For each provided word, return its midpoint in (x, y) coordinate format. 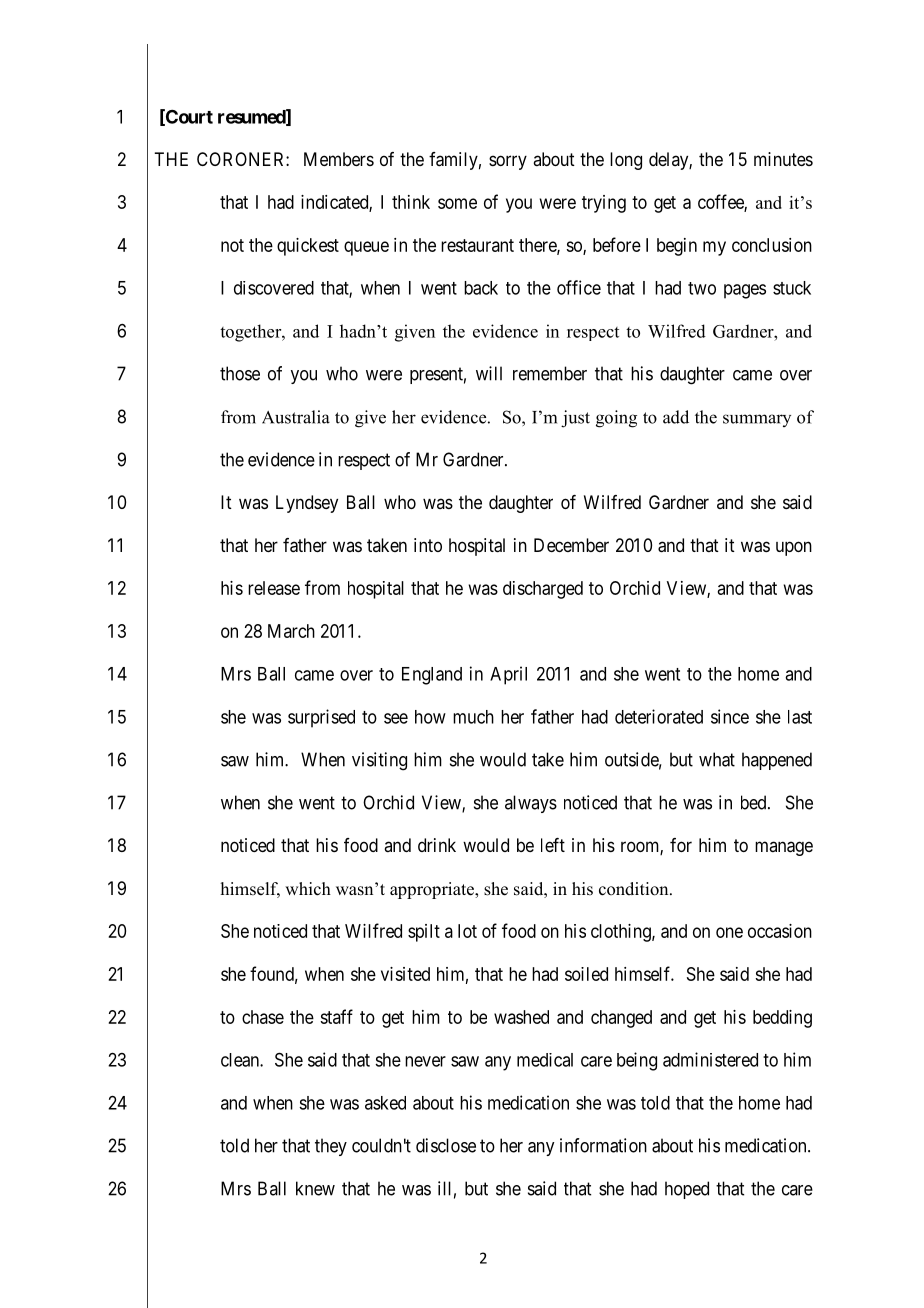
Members (339, 159)
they (331, 1147)
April (508, 675)
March (291, 631)
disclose (446, 1145)
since (730, 716)
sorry (508, 162)
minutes (783, 159)
